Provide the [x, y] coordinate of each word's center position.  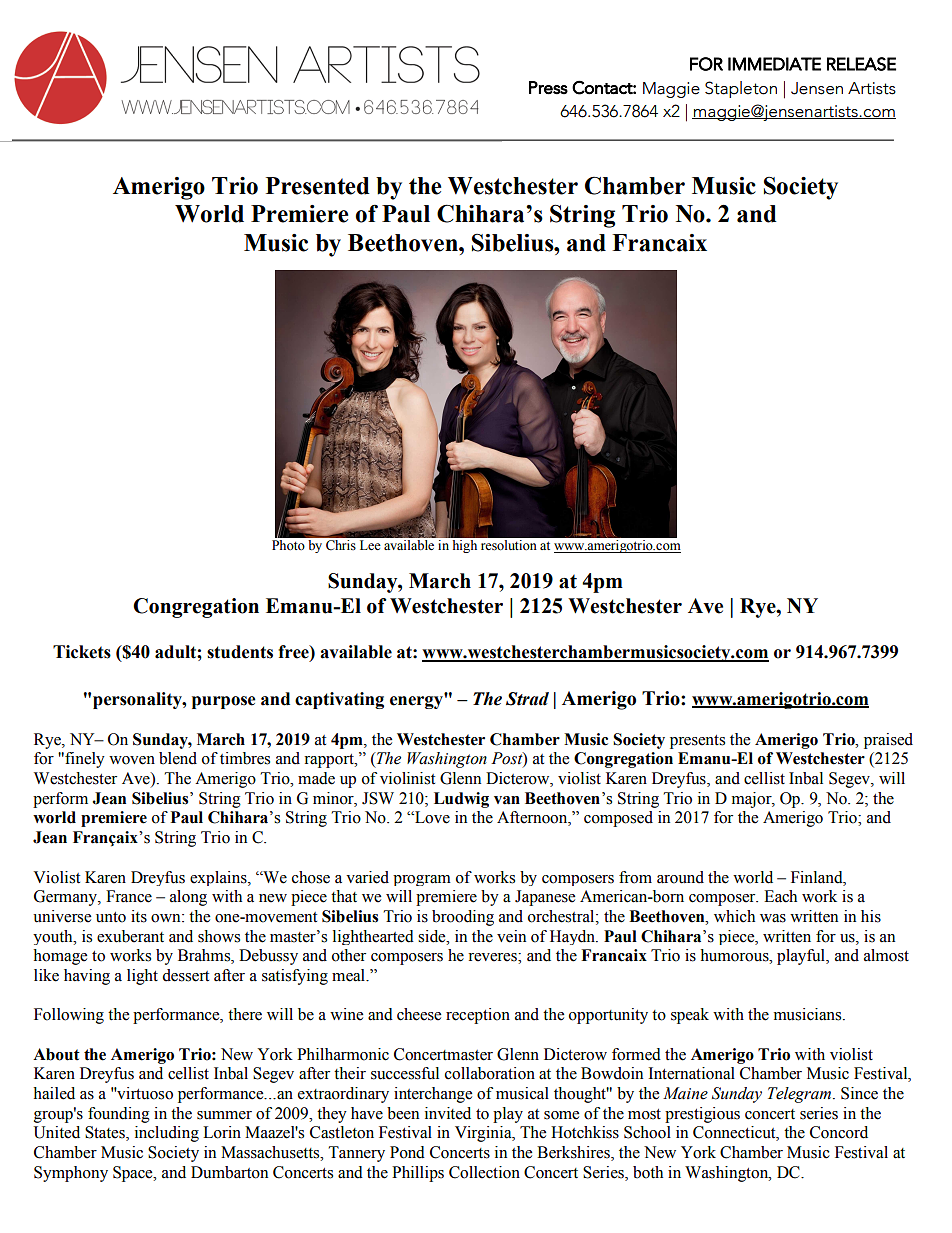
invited [448, 1113]
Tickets [82, 652]
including [167, 1134]
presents [697, 742]
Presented [317, 186]
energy [417, 701]
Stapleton [741, 89]
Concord [839, 1132]
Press [548, 88]
